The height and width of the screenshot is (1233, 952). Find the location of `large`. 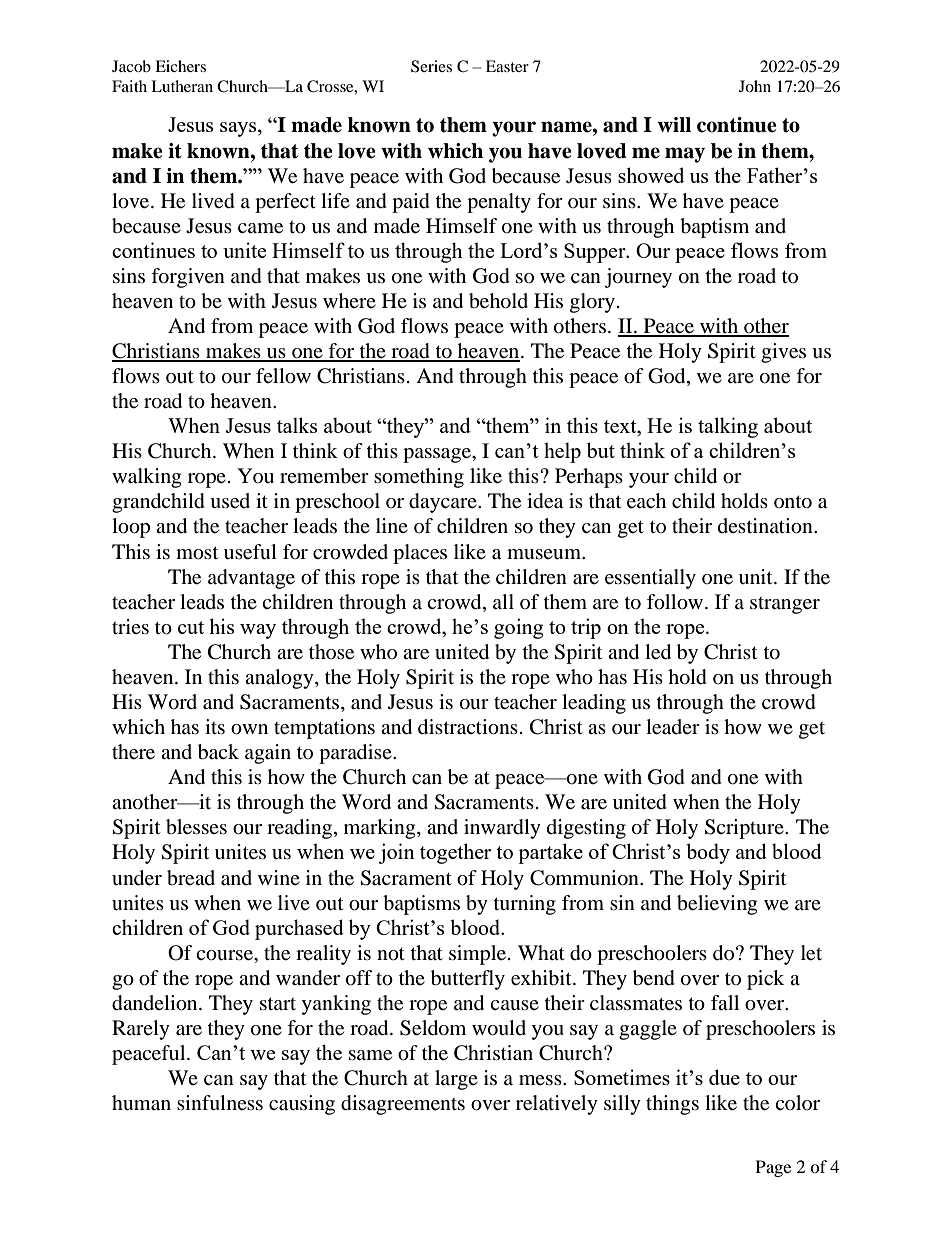

large is located at coordinates (456, 1080).
